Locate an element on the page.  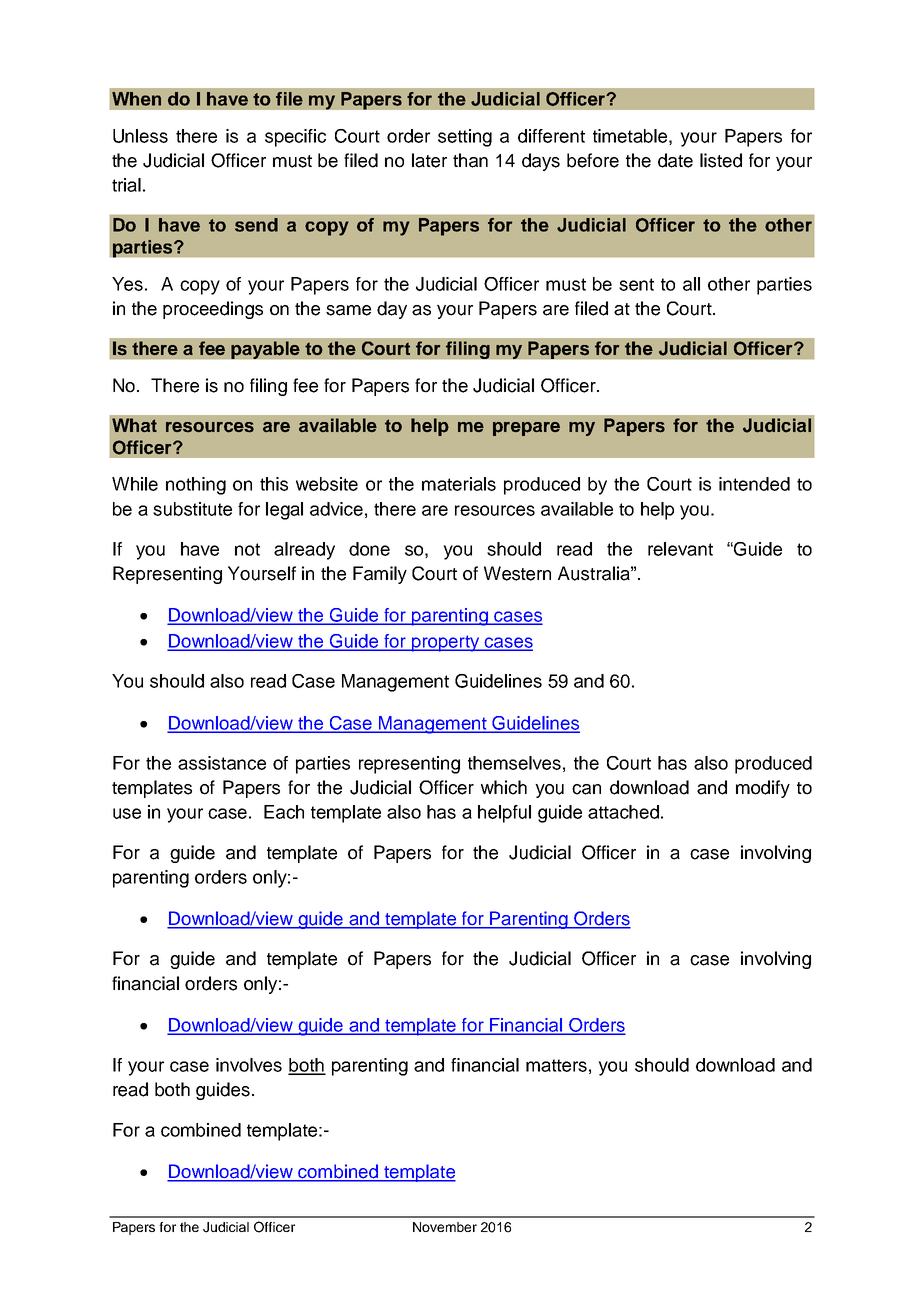
attached is located at coordinates (623, 812).
